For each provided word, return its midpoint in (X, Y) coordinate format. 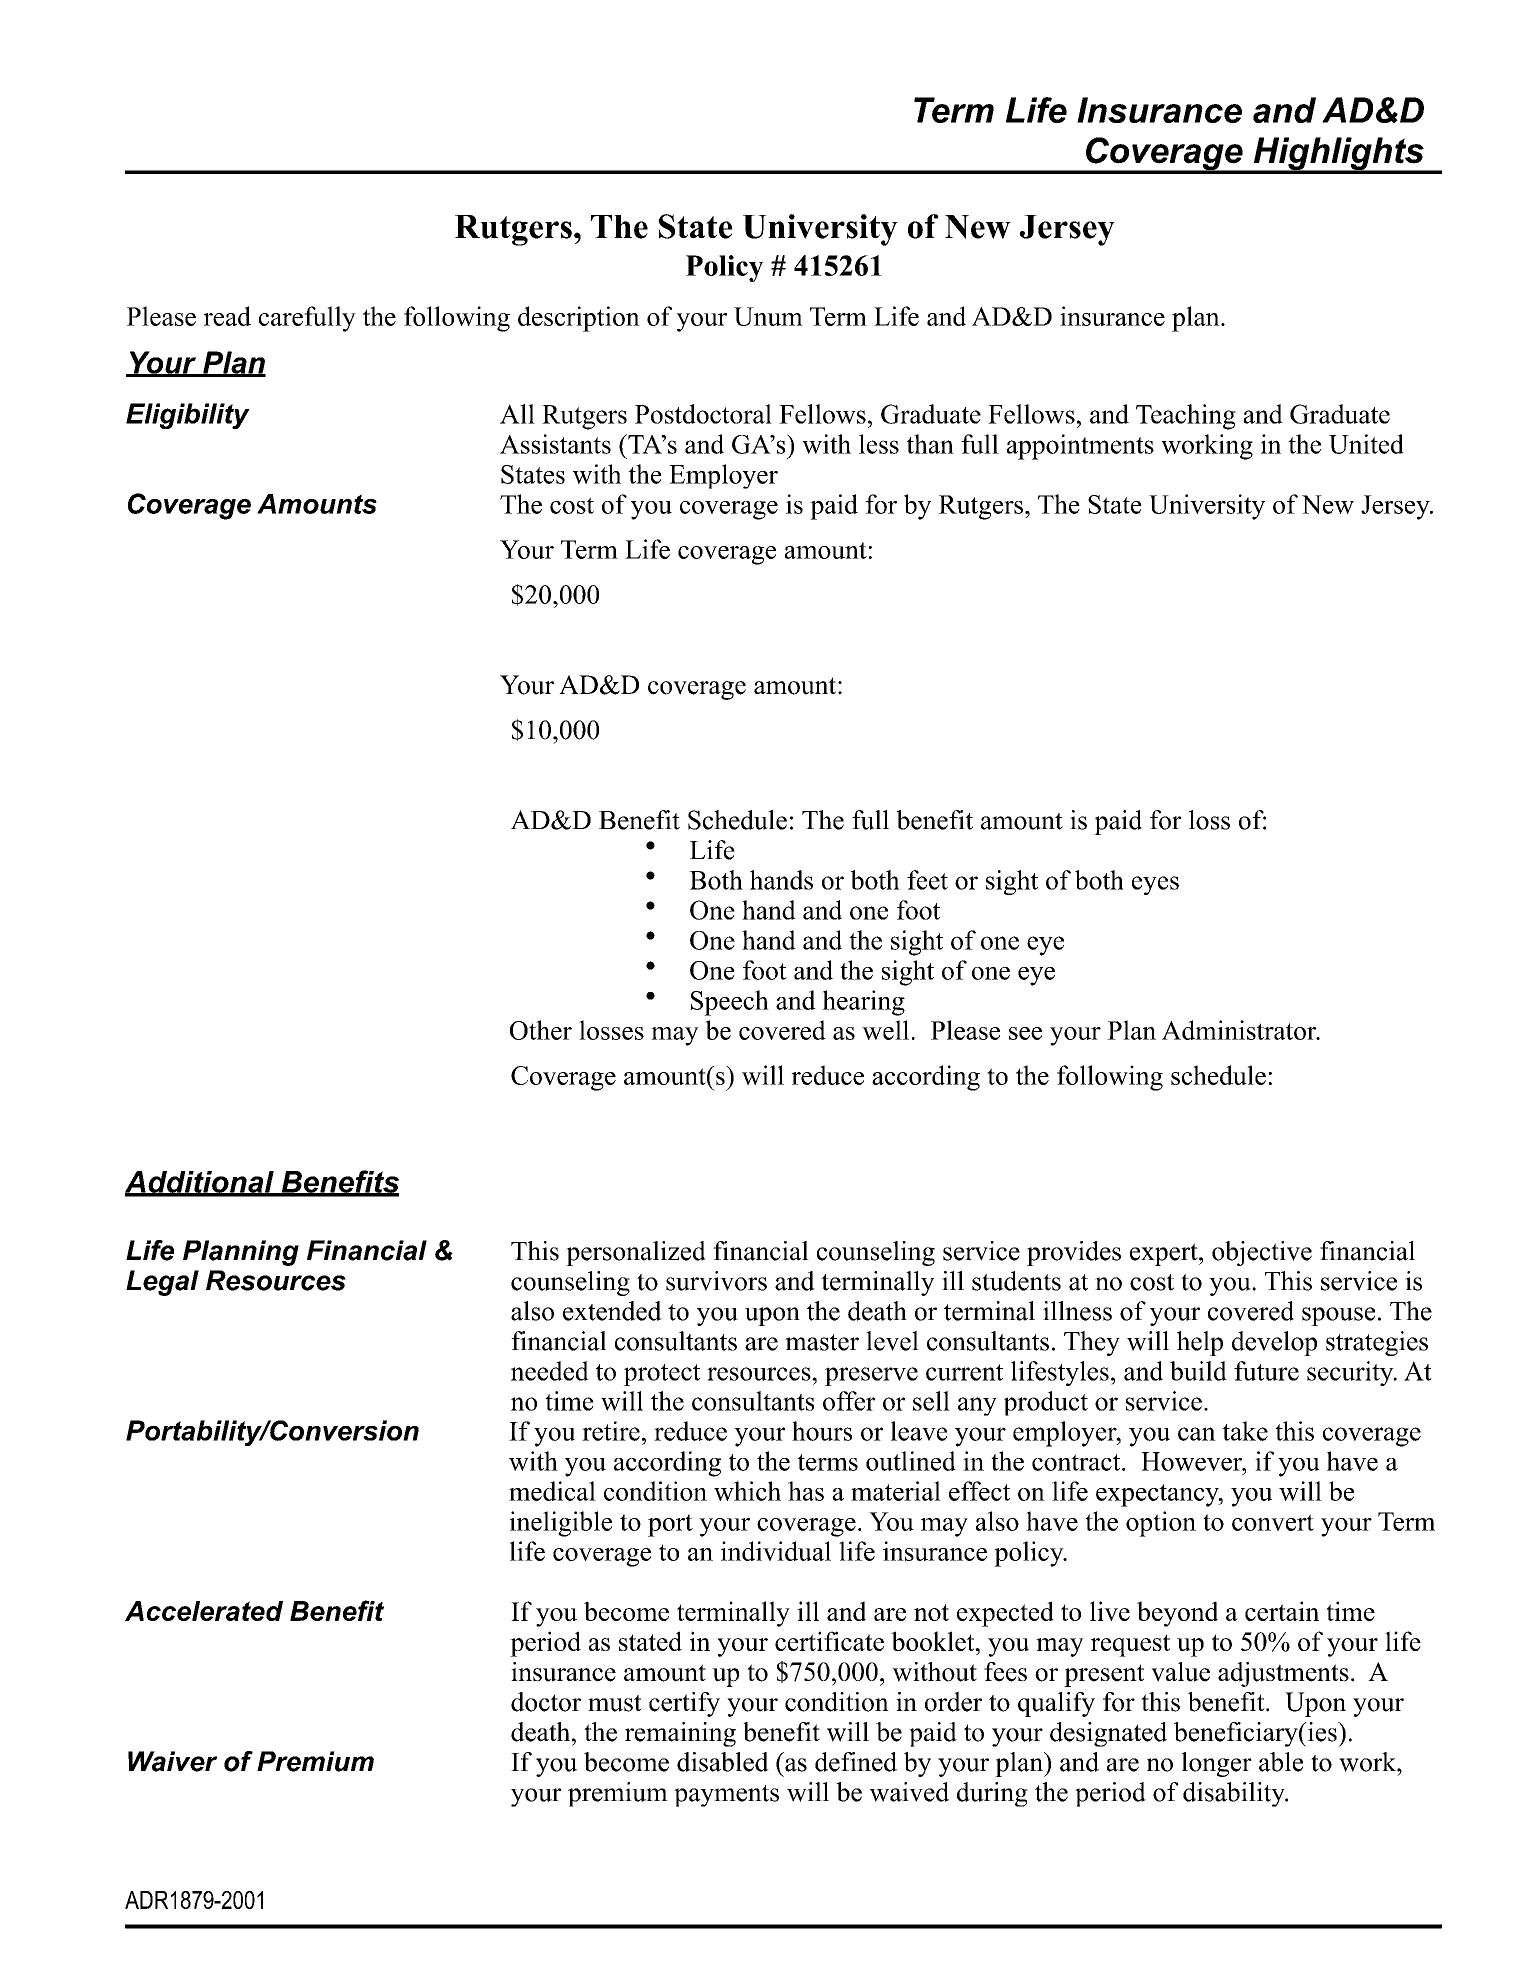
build (1198, 1371)
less (879, 444)
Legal (162, 1283)
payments (726, 1796)
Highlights (1338, 155)
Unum (768, 316)
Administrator (1240, 1030)
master (822, 1342)
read (227, 316)
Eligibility (188, 416)
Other (541, 1030)
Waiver (173, 1761)
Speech (730, 1003)
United (1366, 444)
